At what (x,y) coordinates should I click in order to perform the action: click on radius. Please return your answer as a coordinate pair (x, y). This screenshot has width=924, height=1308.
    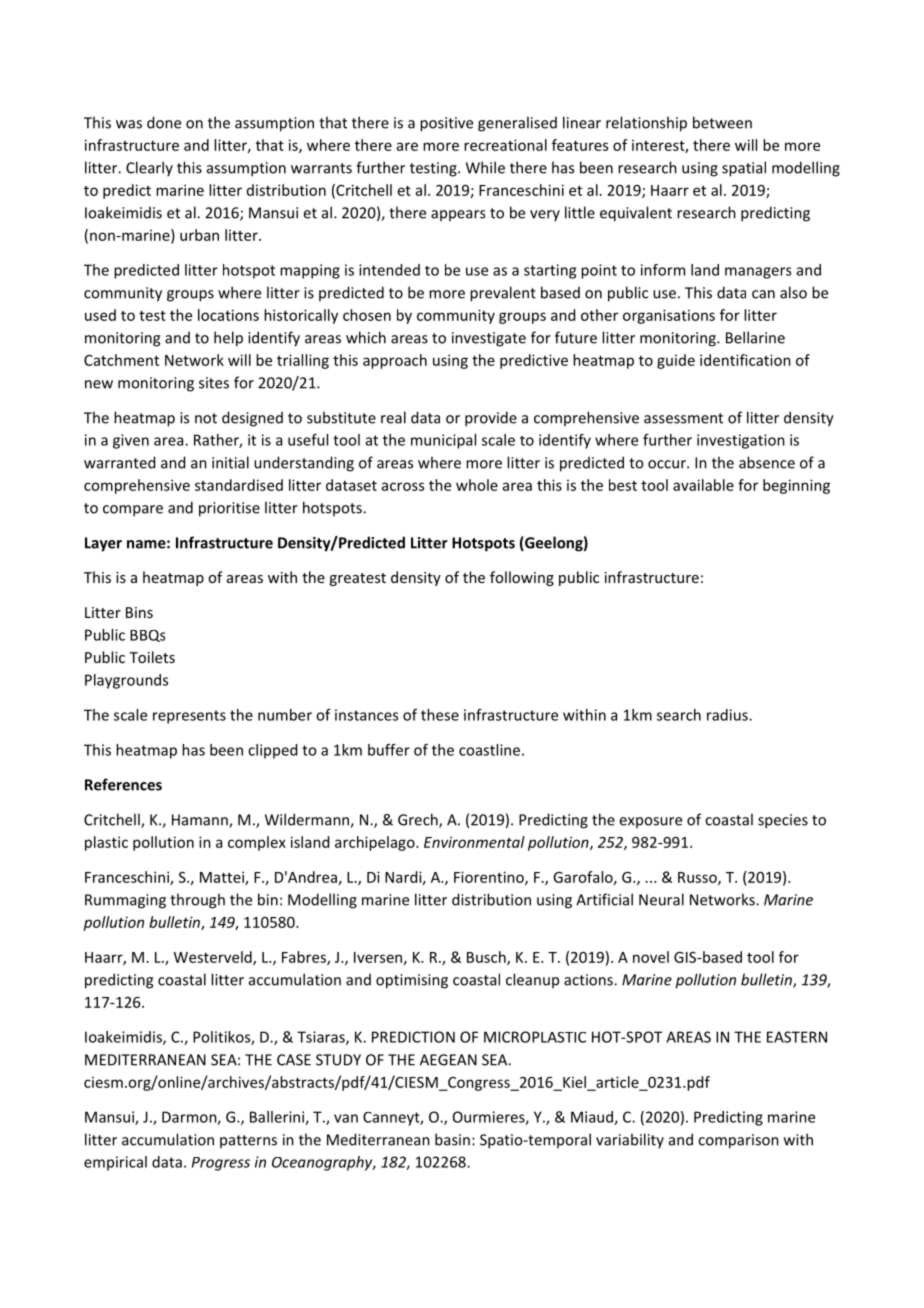
    Looking at the image, I should click on (728, 715).
